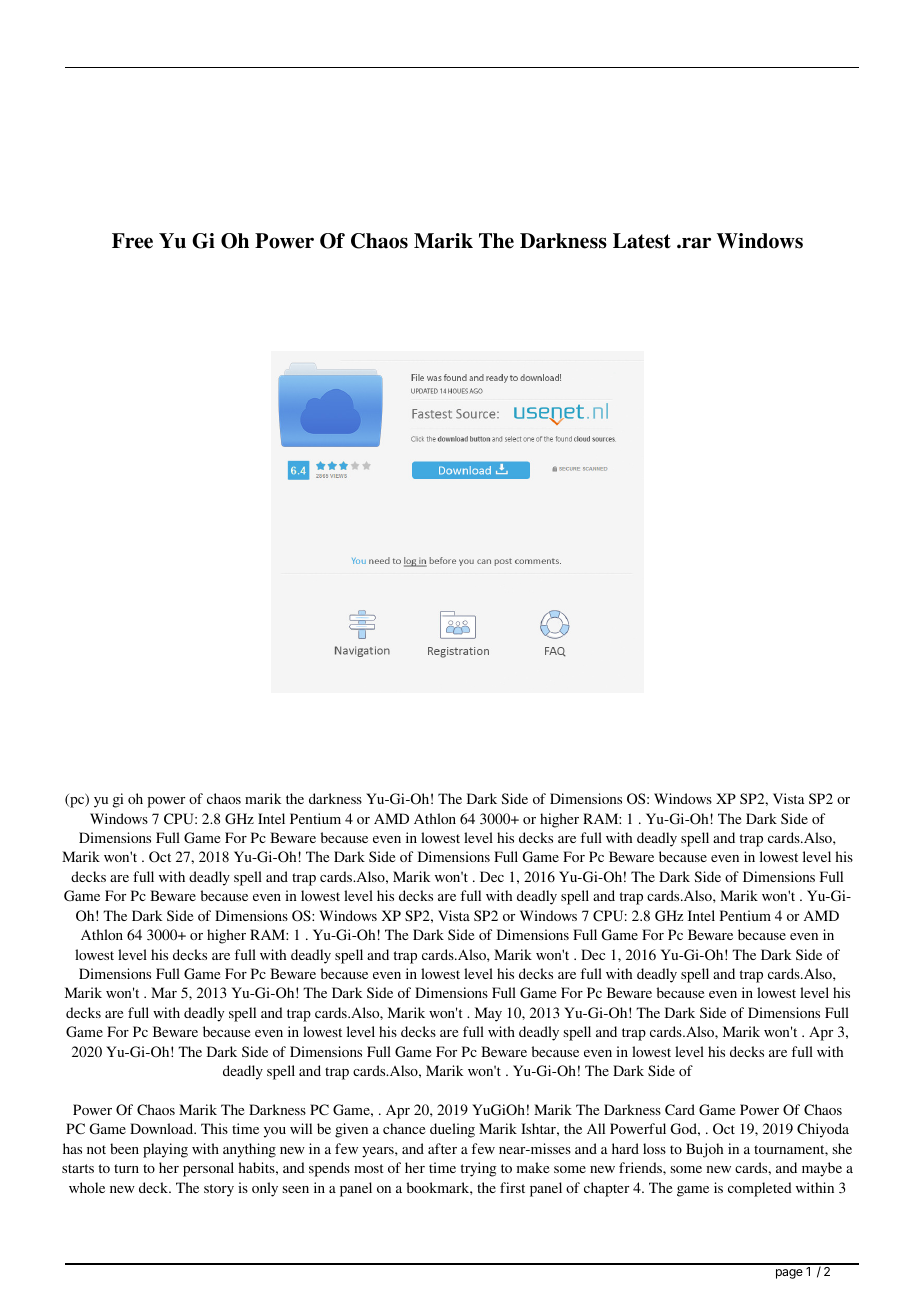 This screenshot has width=924, height=1308. I want to click on Latest, so click(642, 241).
